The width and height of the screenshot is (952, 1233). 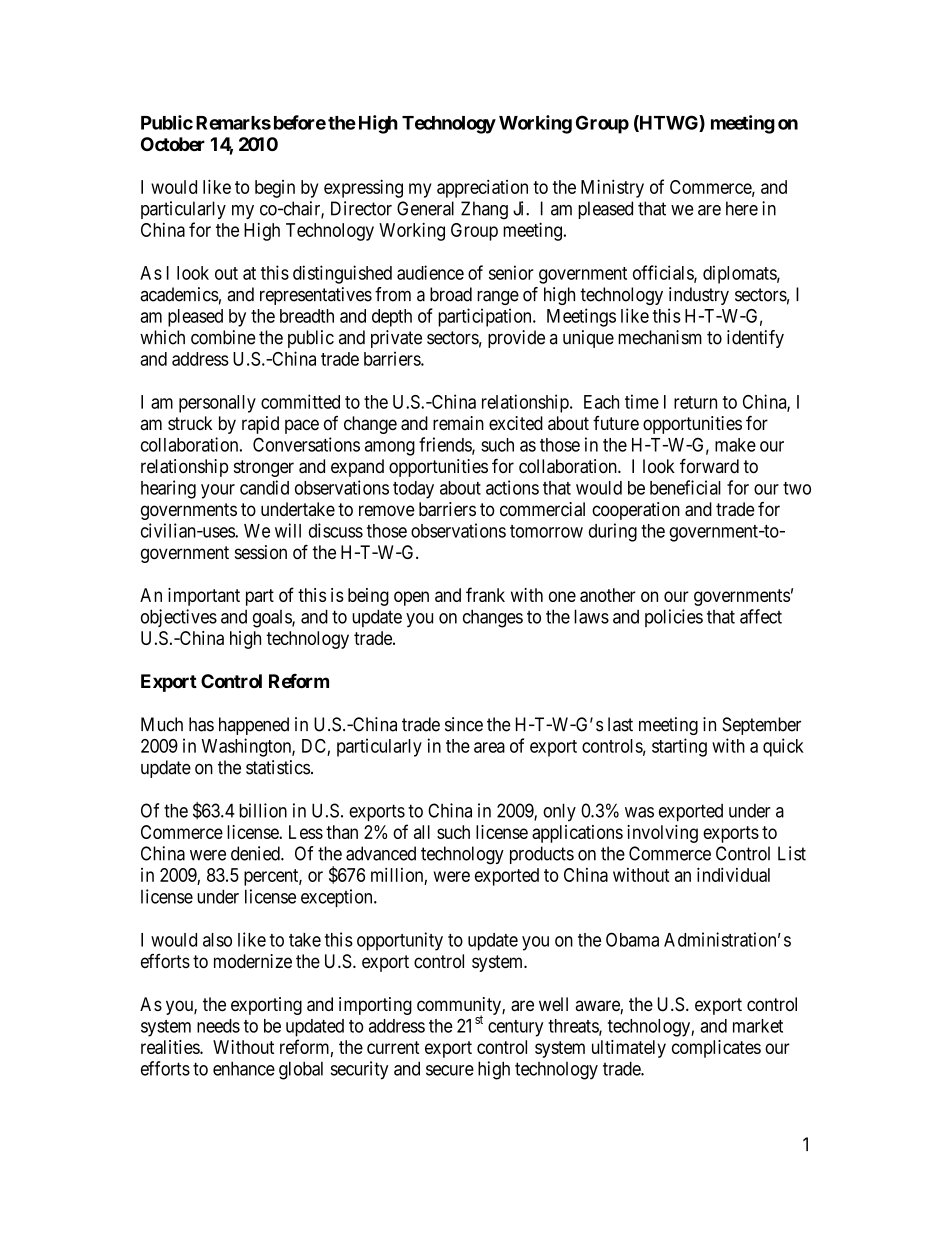 I want to click on here, so click(x=742, y=208).
